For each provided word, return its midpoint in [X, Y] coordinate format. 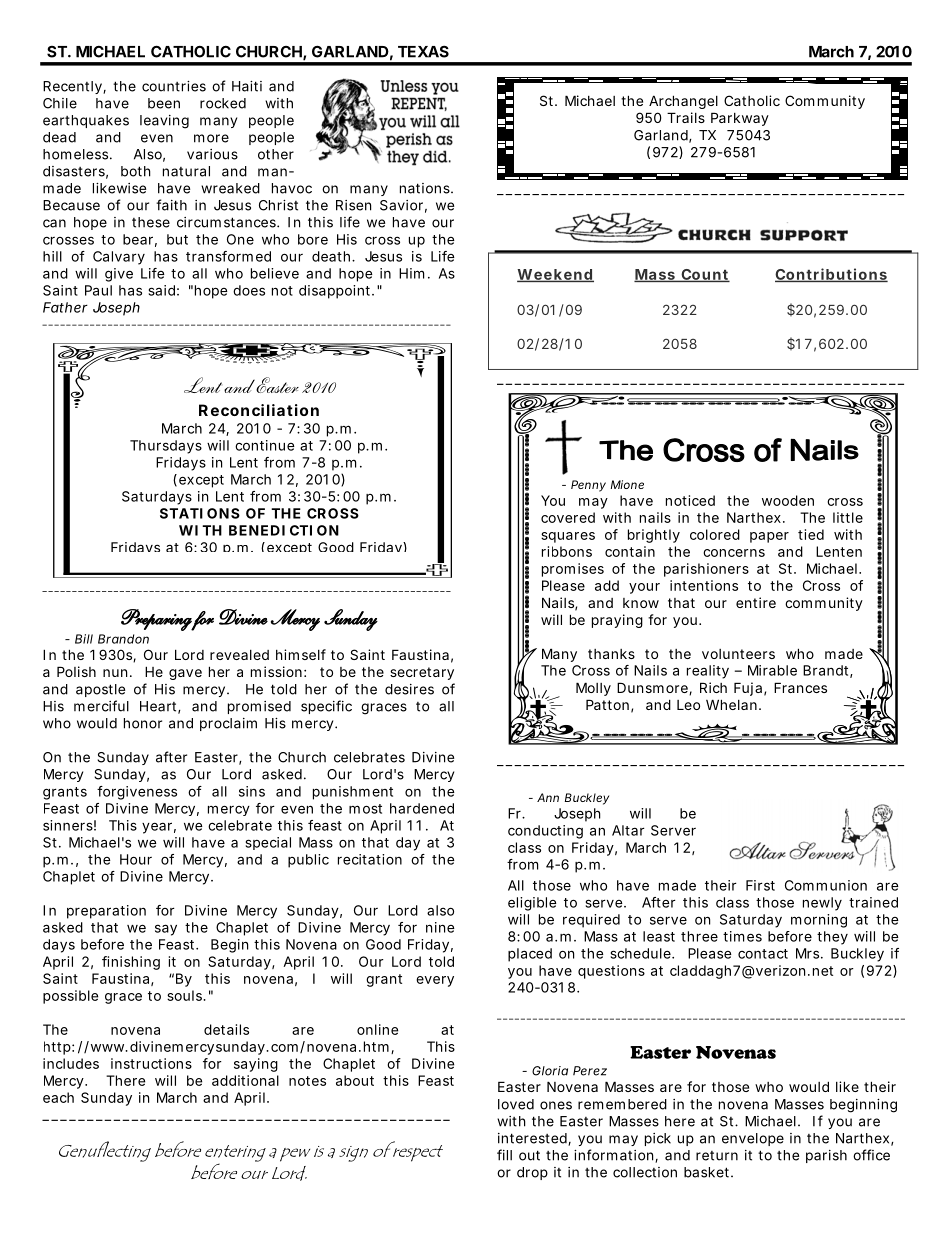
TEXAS [423, 51]
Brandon [123, 639]
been [164, 103]
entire [756, 602]
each [58, 1097]
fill [504, 1155]
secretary [422, 673]
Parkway [740, 119]
